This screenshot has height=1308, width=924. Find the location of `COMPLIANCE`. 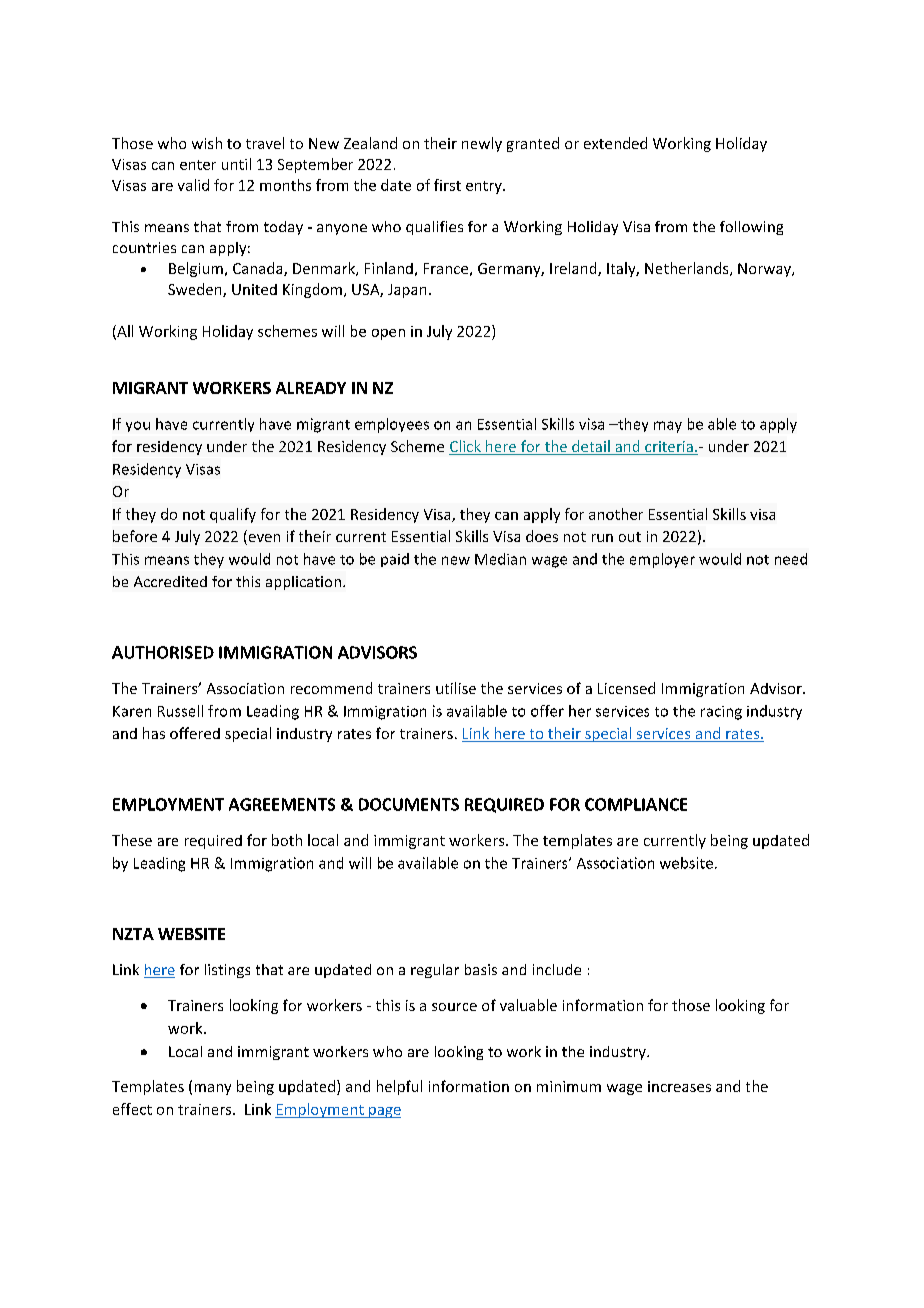

COMPLIANCE is located at coordinates (636, 804).
